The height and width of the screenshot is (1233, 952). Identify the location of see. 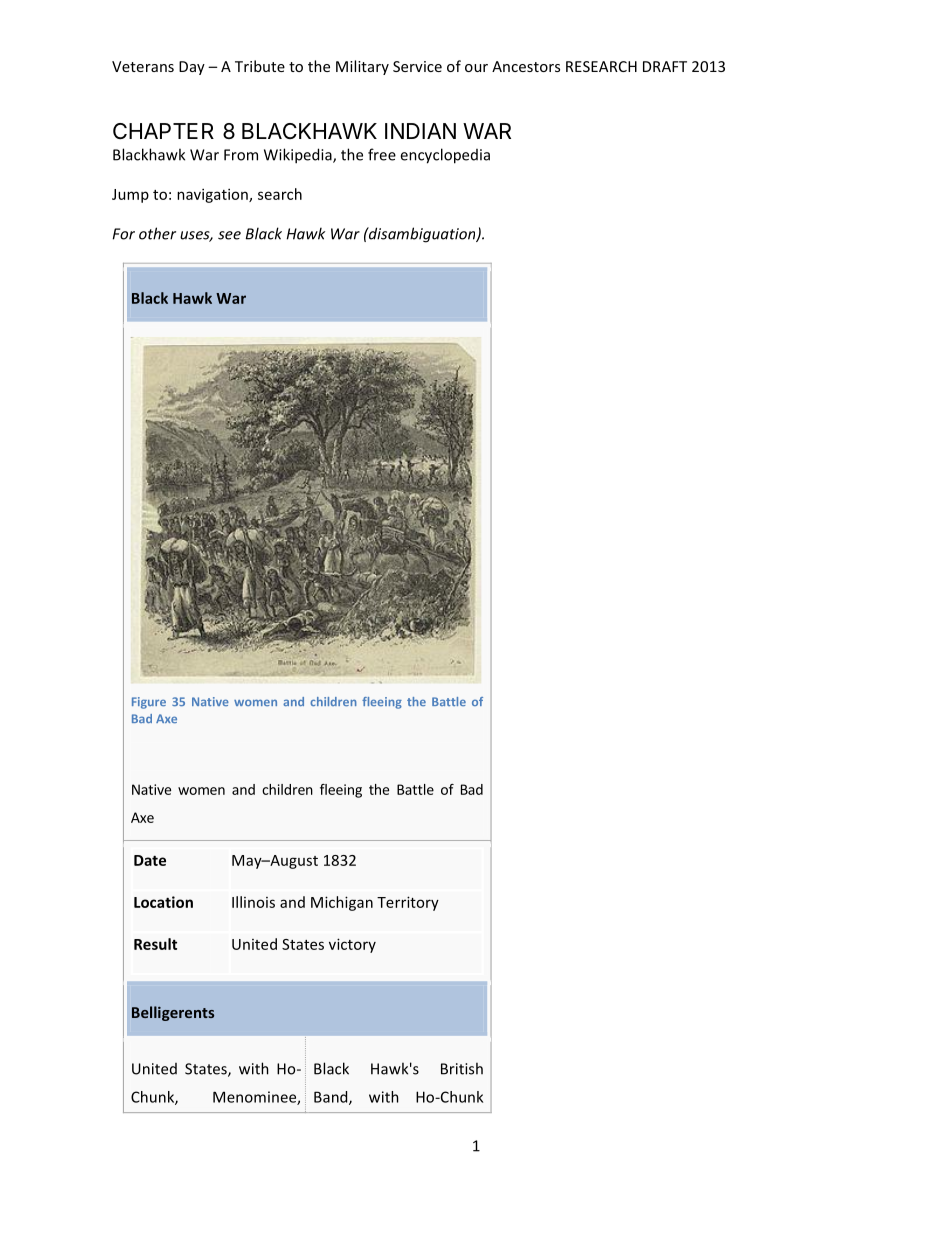
(229, 235).
